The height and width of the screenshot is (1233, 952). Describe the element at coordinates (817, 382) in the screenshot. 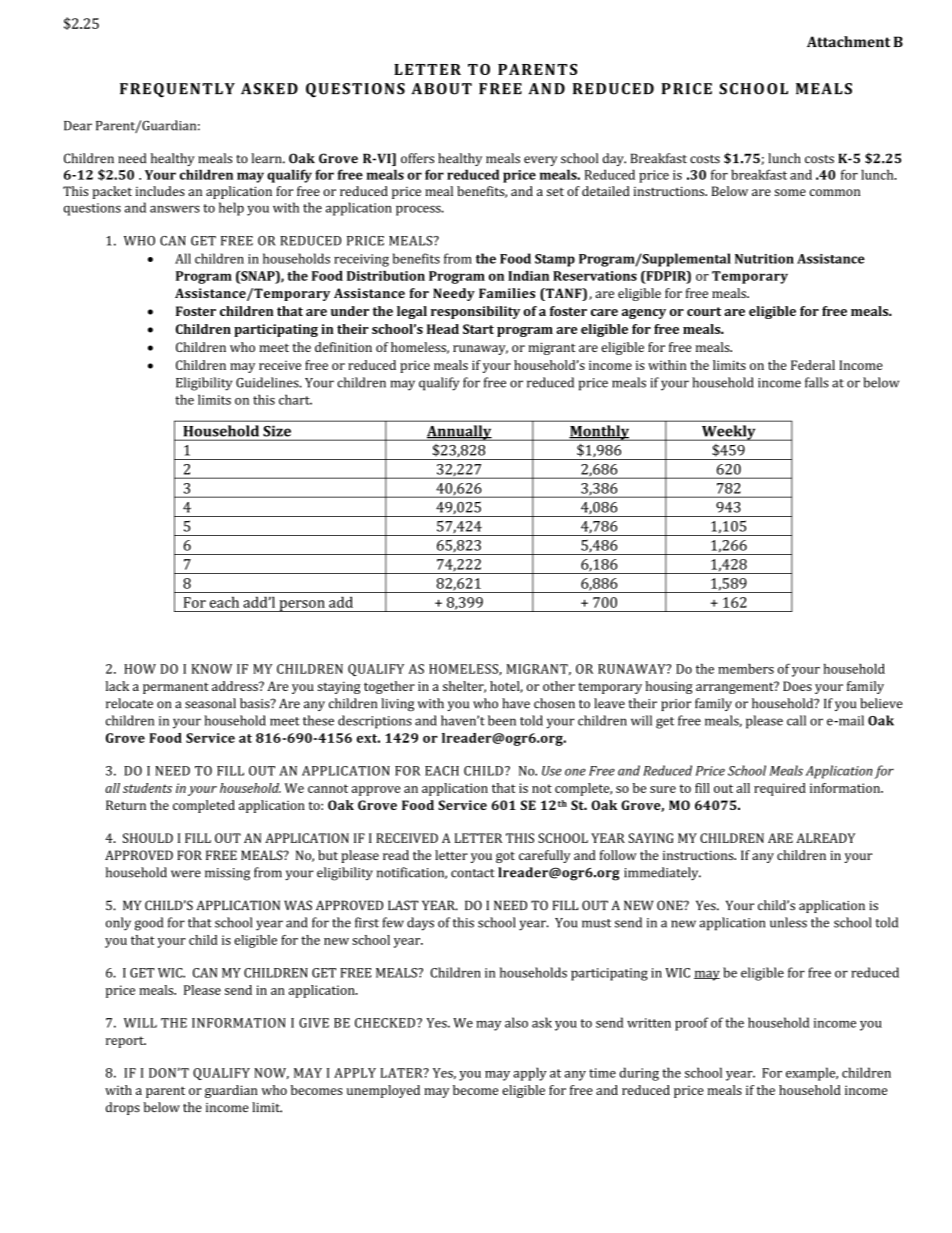

I see `falls` at that location.
